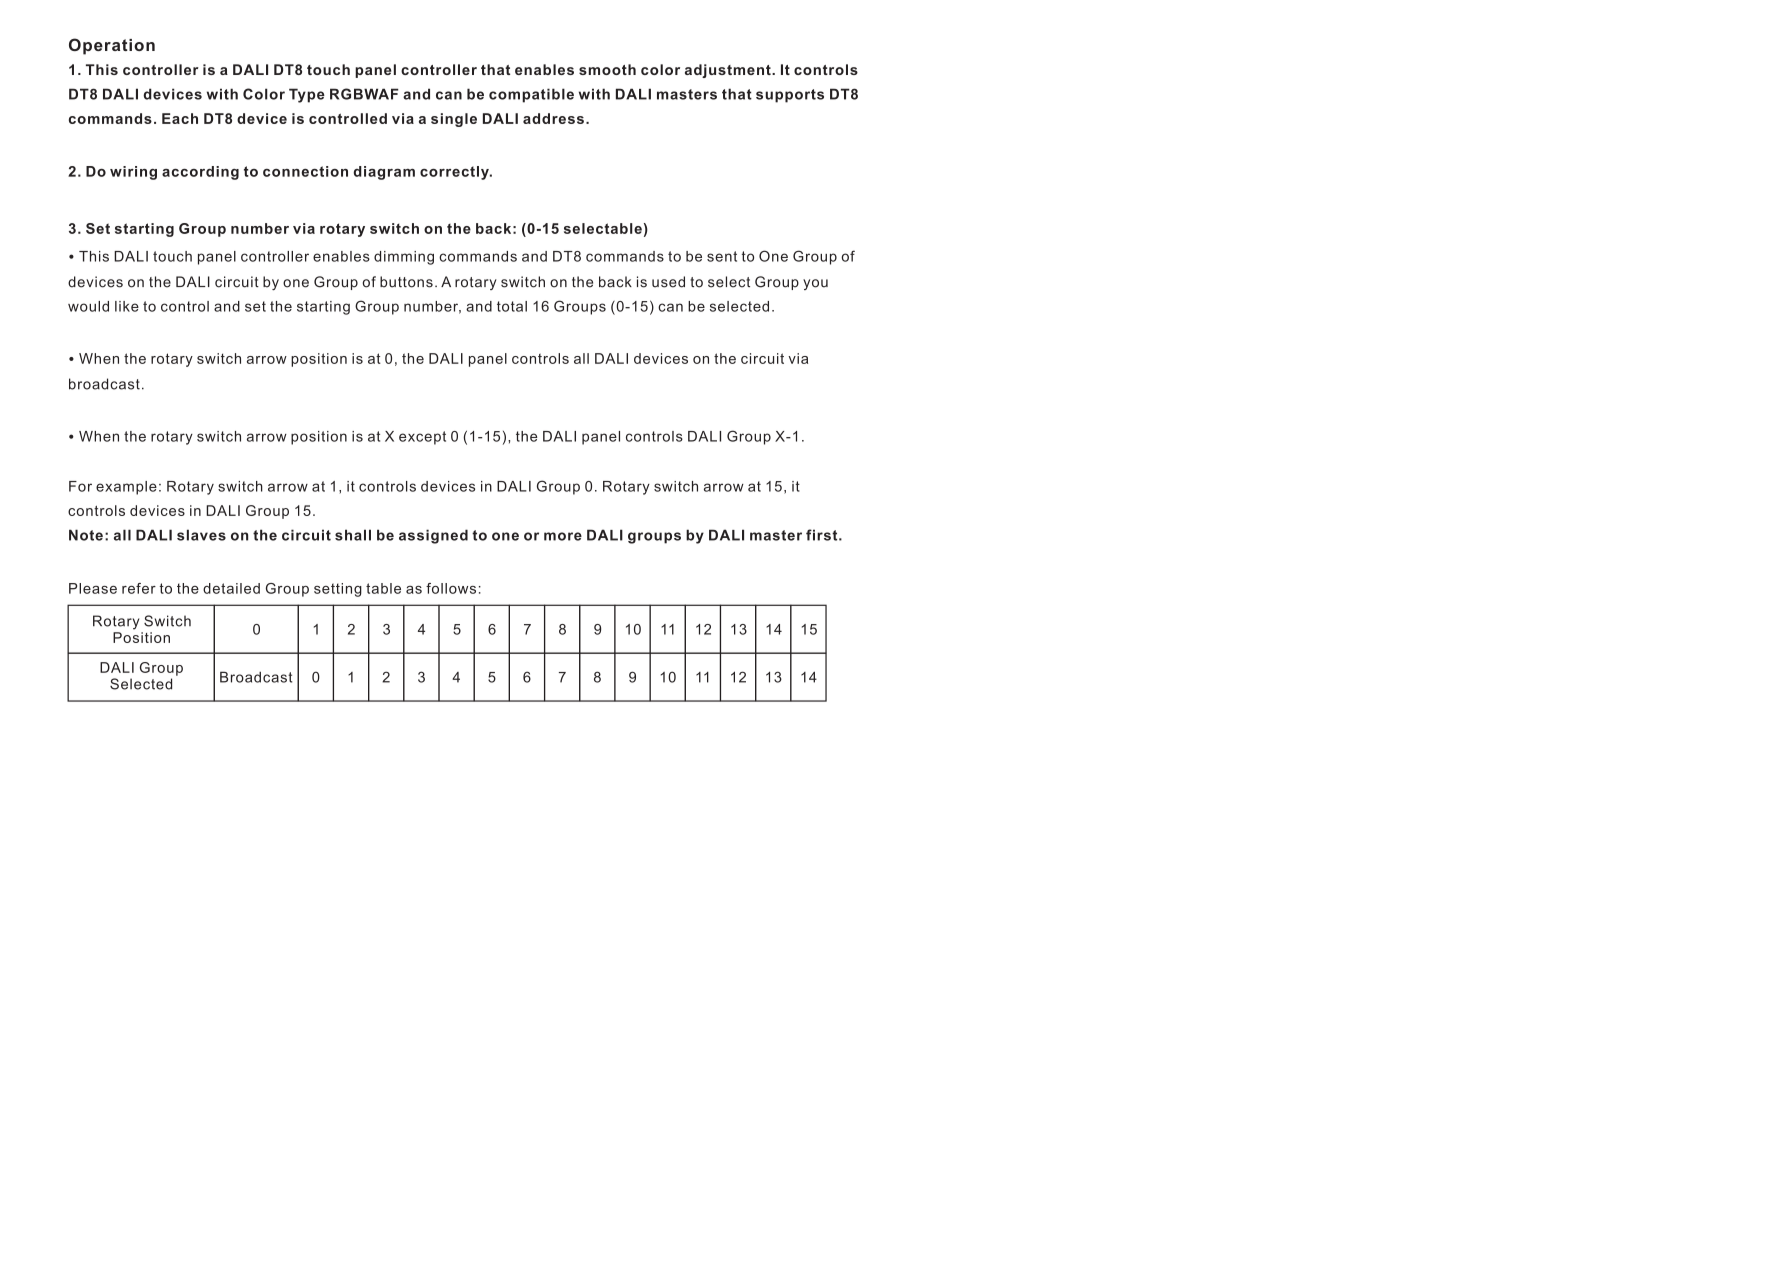 The image size is (1783, 1261). I want to click on assigned, so click(433, 536).
